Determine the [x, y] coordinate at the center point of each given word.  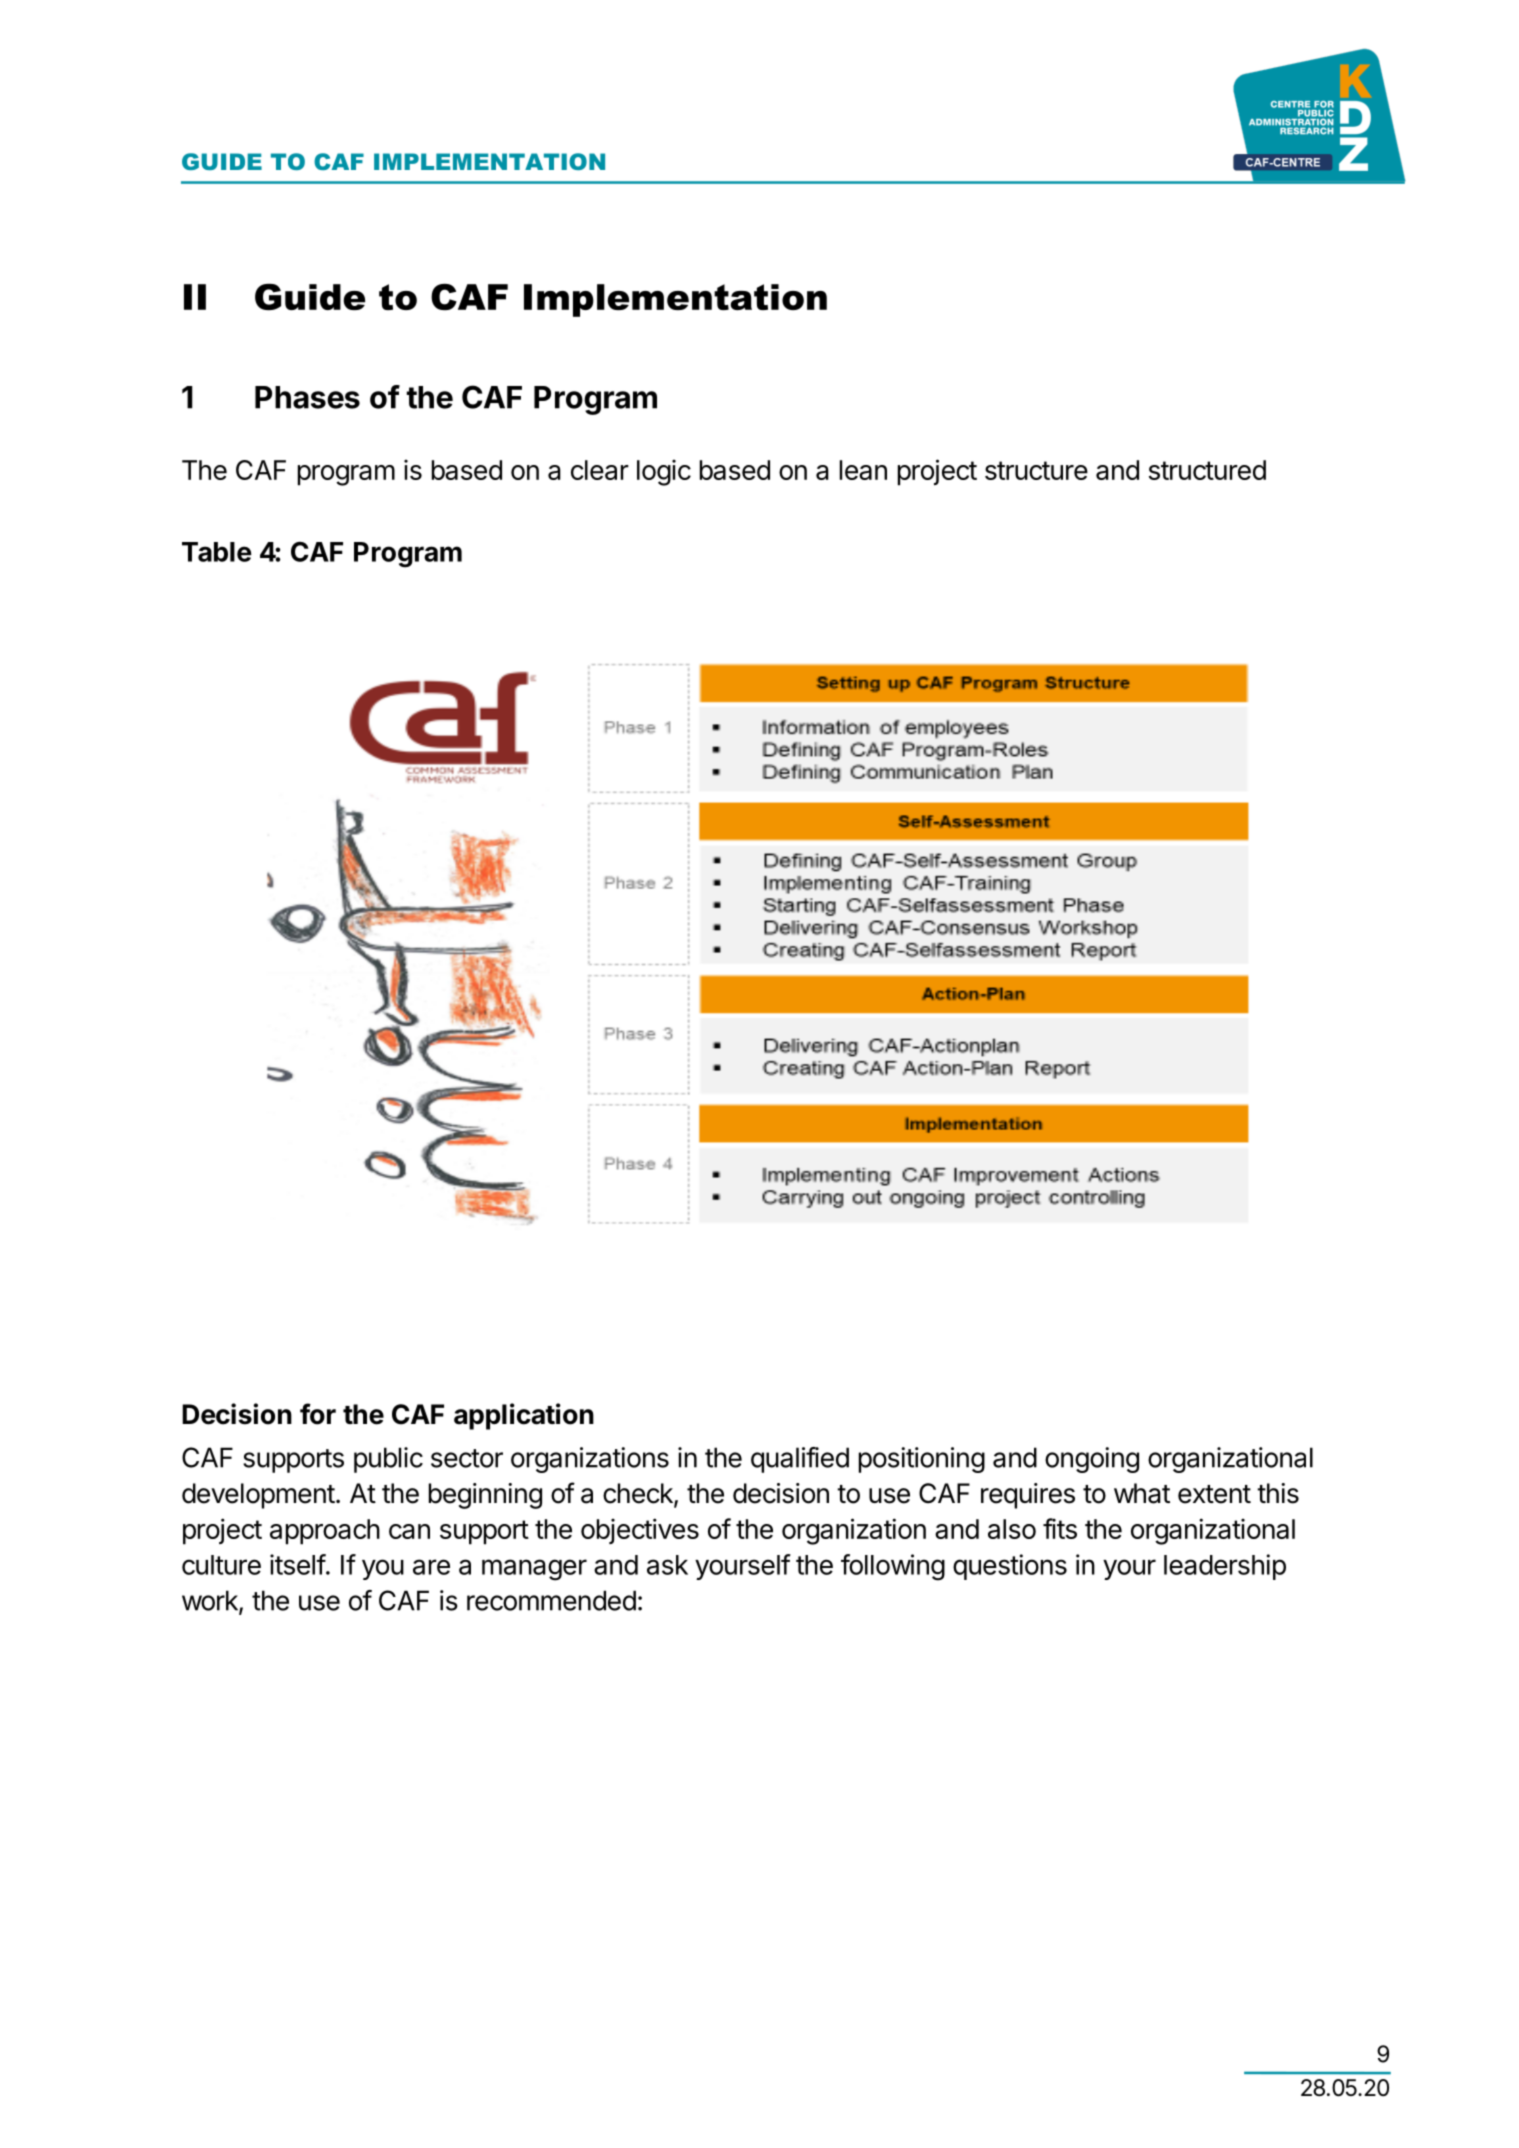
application [524, 1416]
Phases [307, 397]
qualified [800, 1460]
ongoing [1092, 1460]
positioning [922, 1460]
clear [600, 470]
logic [664, 473]
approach [325, 1532]
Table [217, 552]
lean [863, 470]
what [1142, 1493]
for [318, 1414]
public [388, 1460]
